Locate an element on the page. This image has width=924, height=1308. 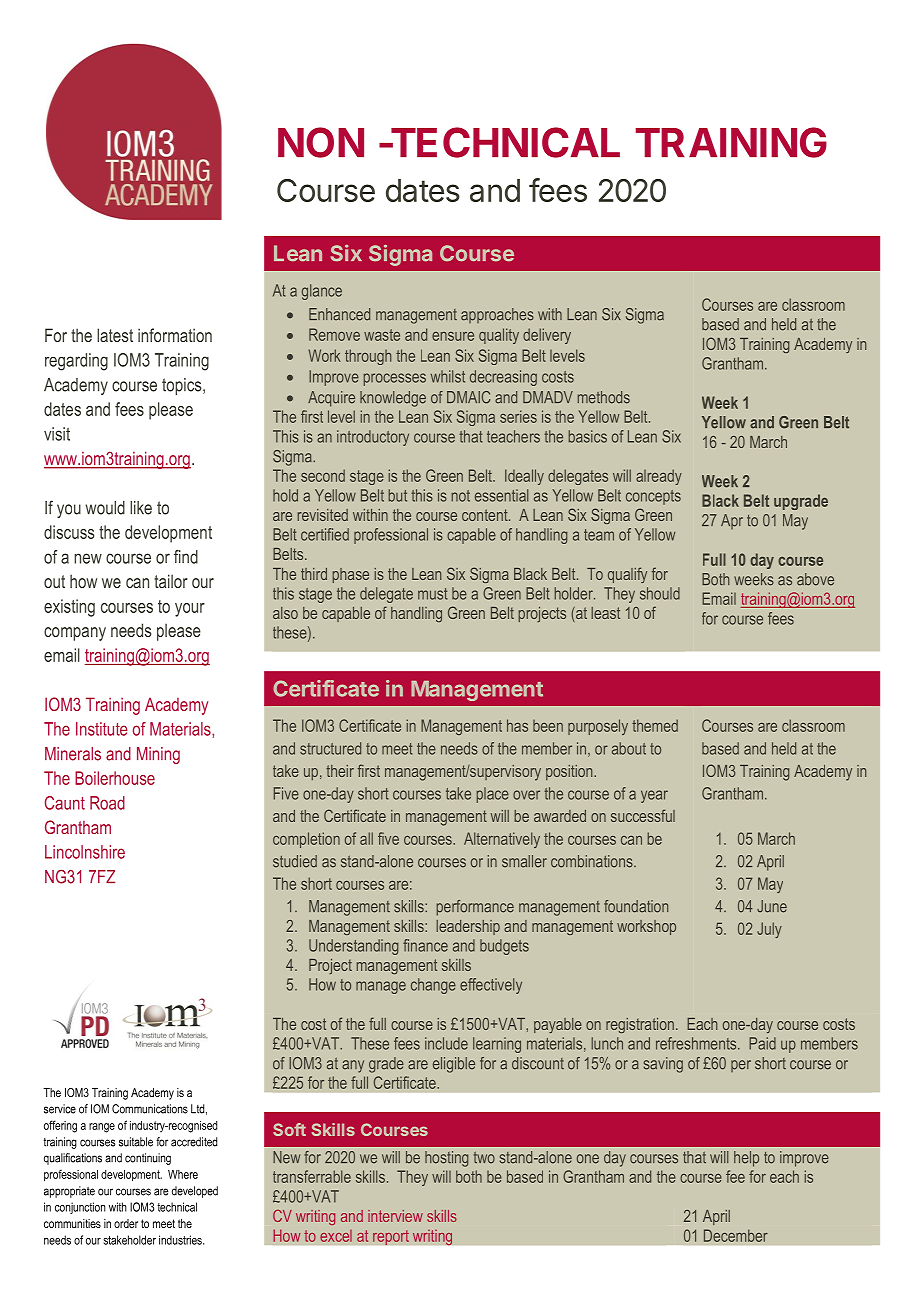
glance is located at coordinates (322, 292).
